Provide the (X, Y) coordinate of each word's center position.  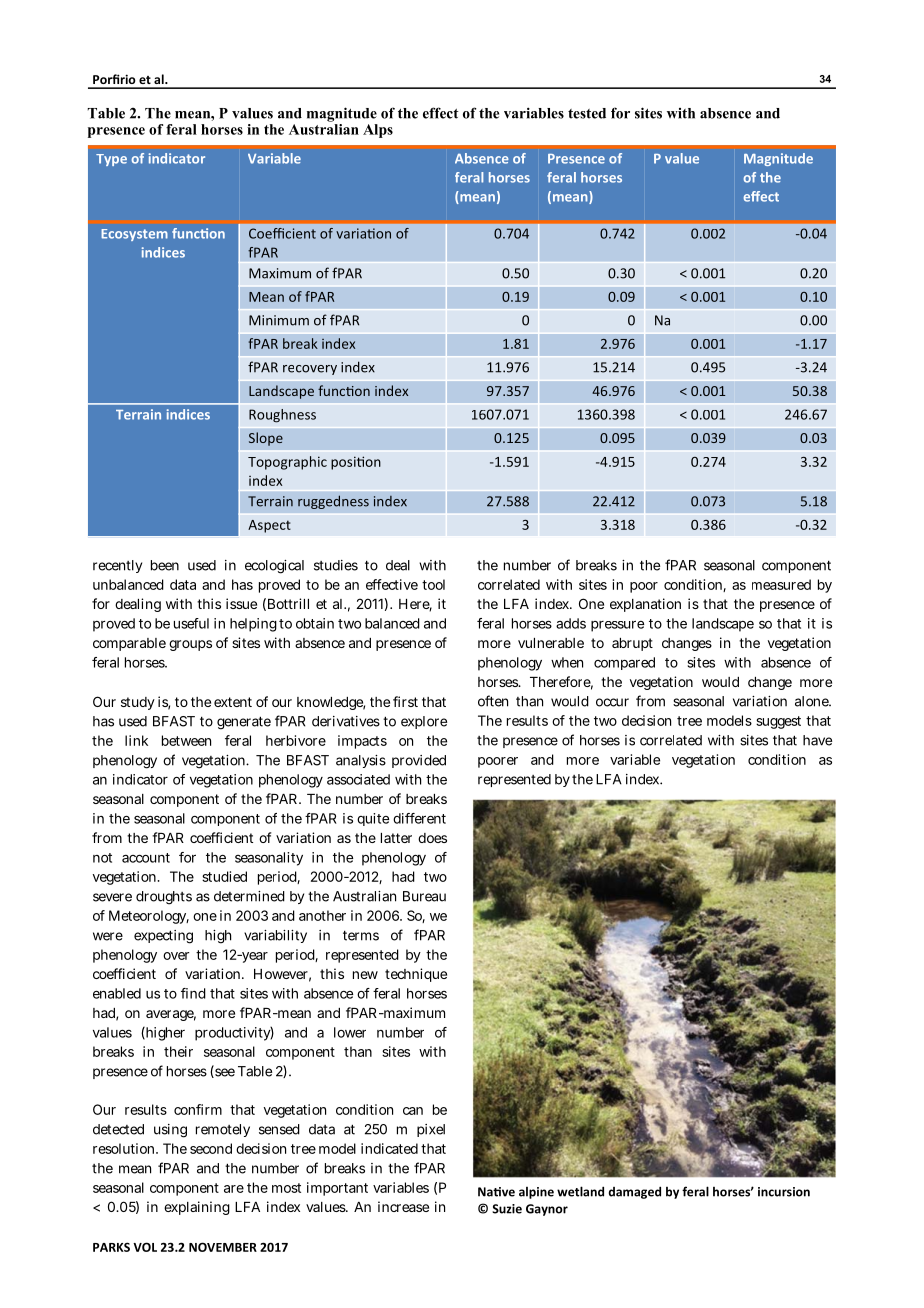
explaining (197, 1208)
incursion (784, 1192)
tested (587, 113)
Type (111, 160)
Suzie (507, 1209)
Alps (378, 131)
